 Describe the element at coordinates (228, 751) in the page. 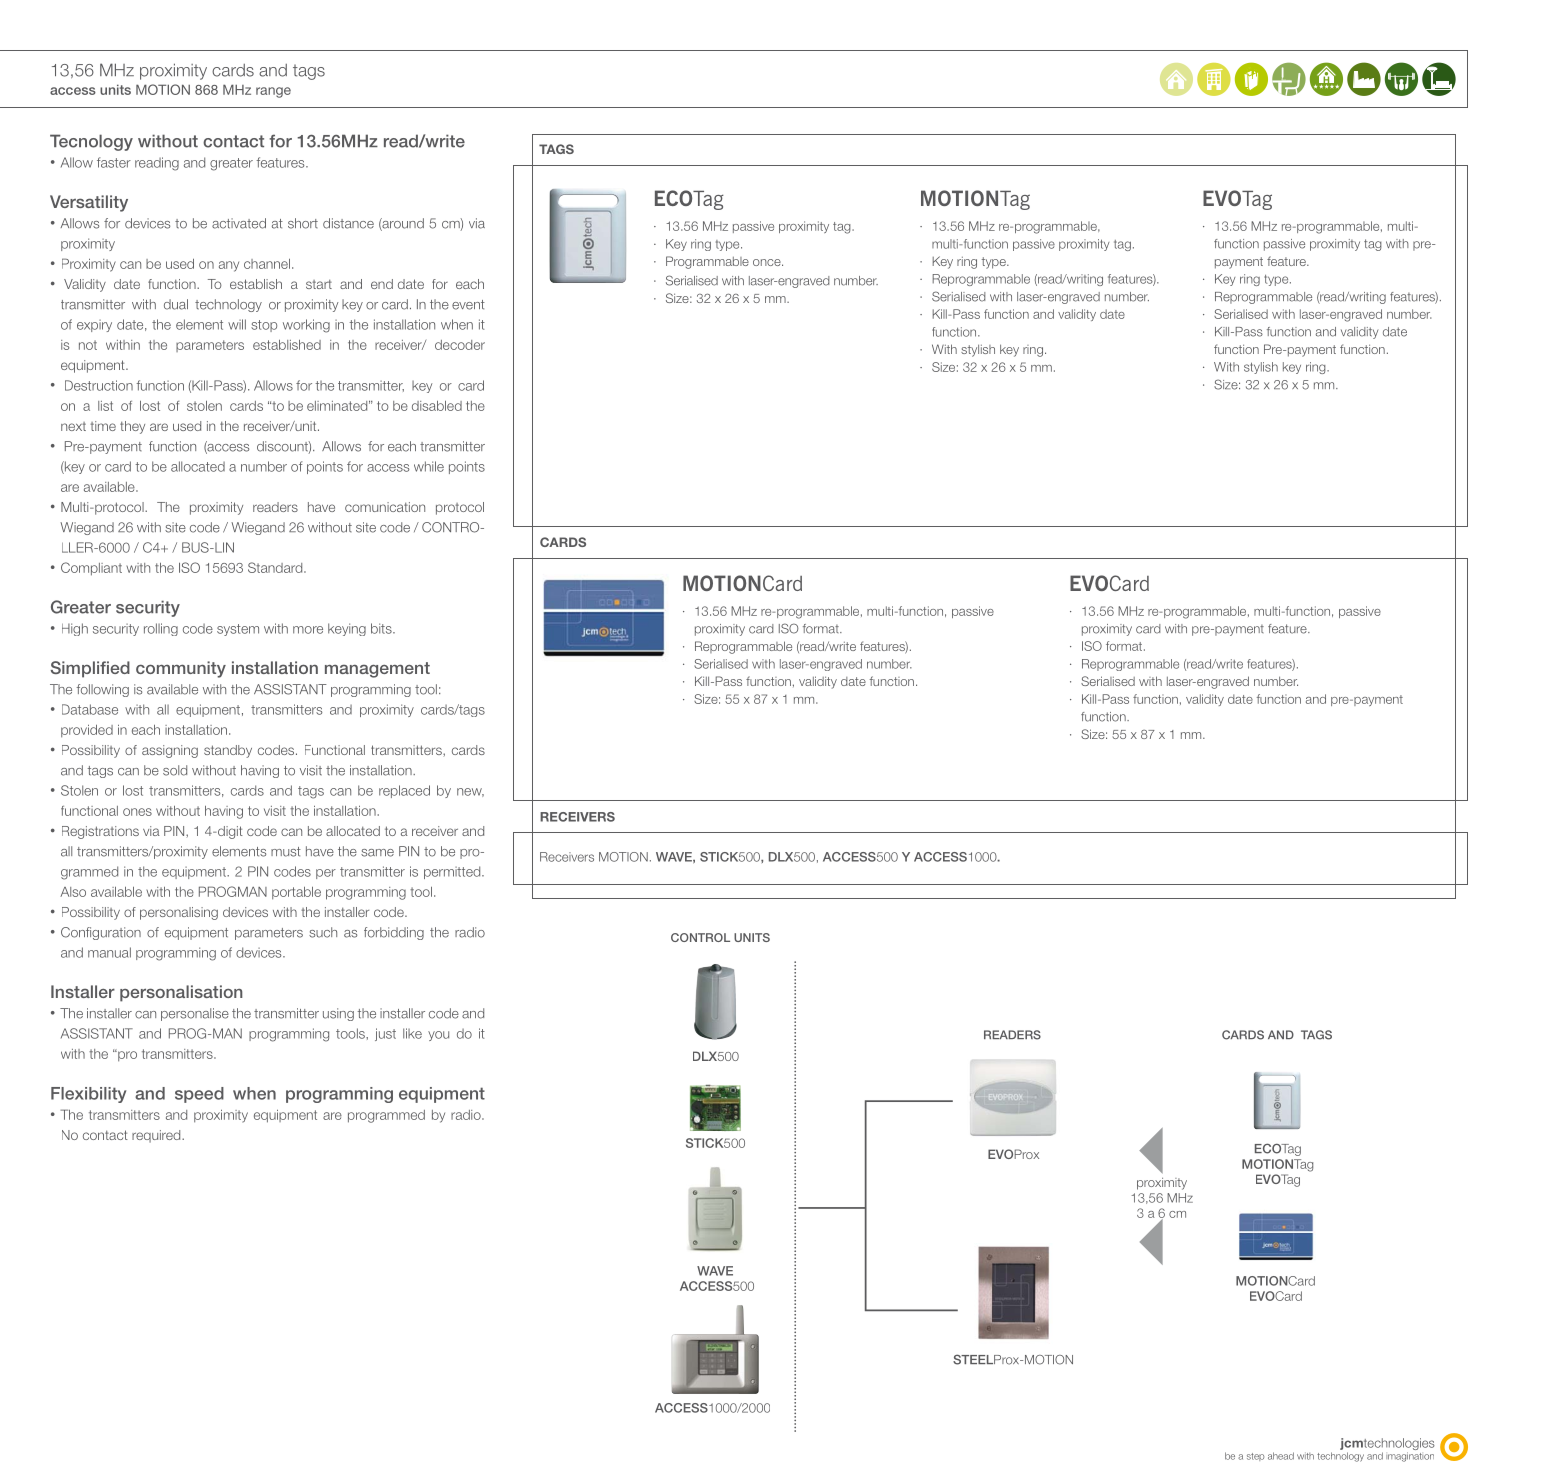

I see `standby` at that location.
